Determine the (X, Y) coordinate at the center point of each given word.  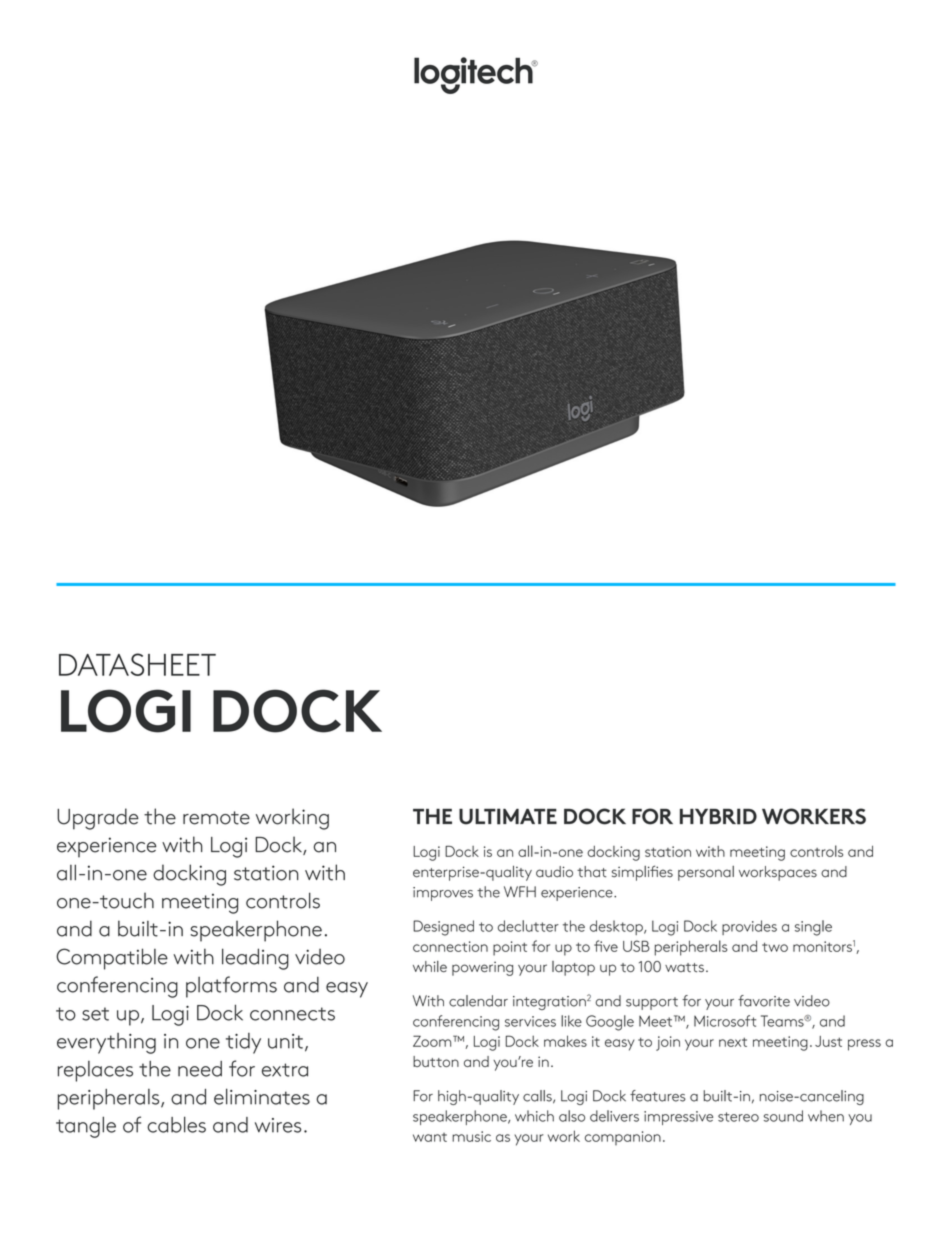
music (471, 1136)
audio (554, 872)
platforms (231, 987)
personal (706, 873)
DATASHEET (137, 664)
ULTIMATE (508, 816)
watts (684, 967)
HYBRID (718, 816)
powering (482, 968)
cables (176, 1124)
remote (216, 818)
